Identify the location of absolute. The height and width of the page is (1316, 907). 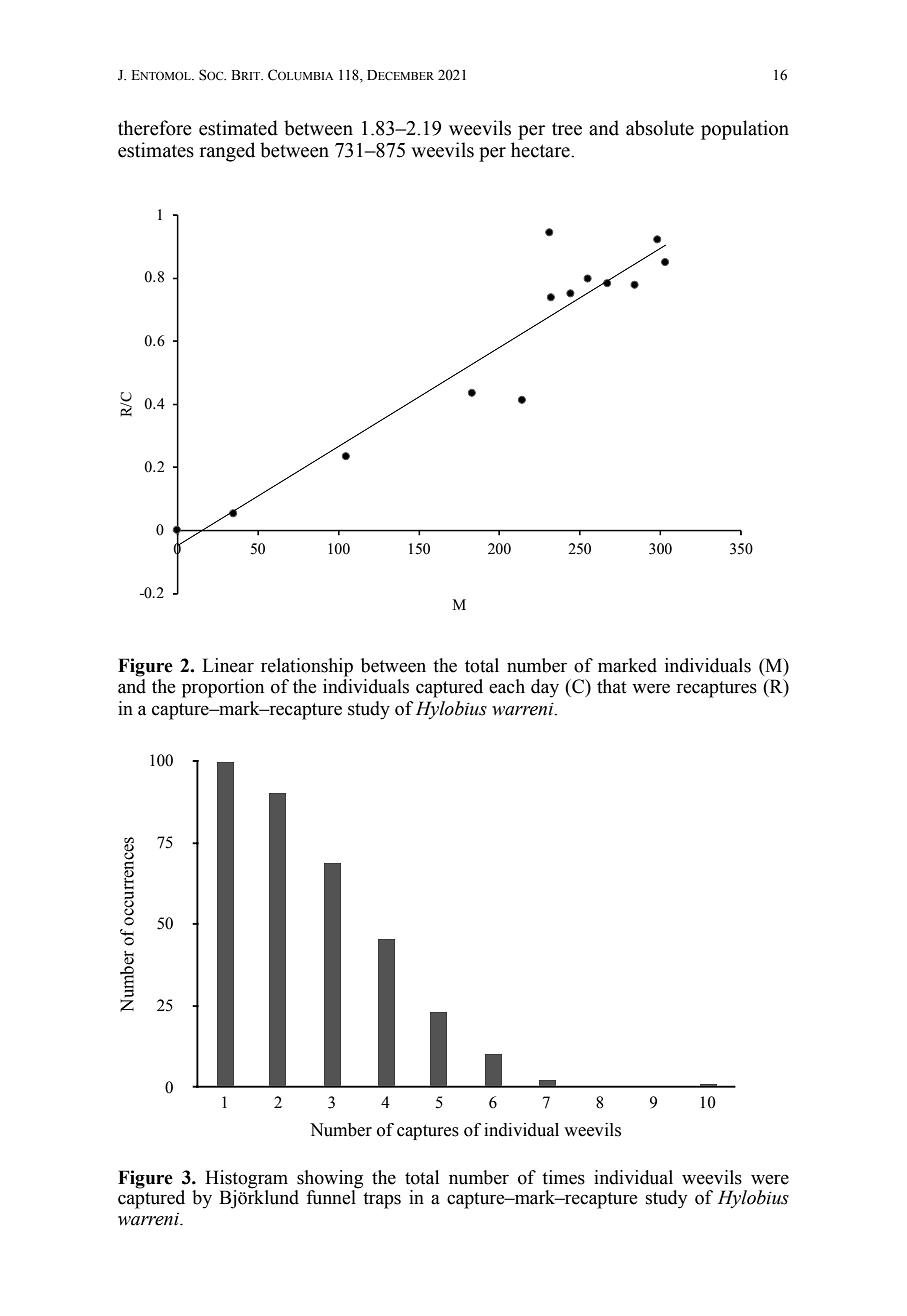
(660, 128).
